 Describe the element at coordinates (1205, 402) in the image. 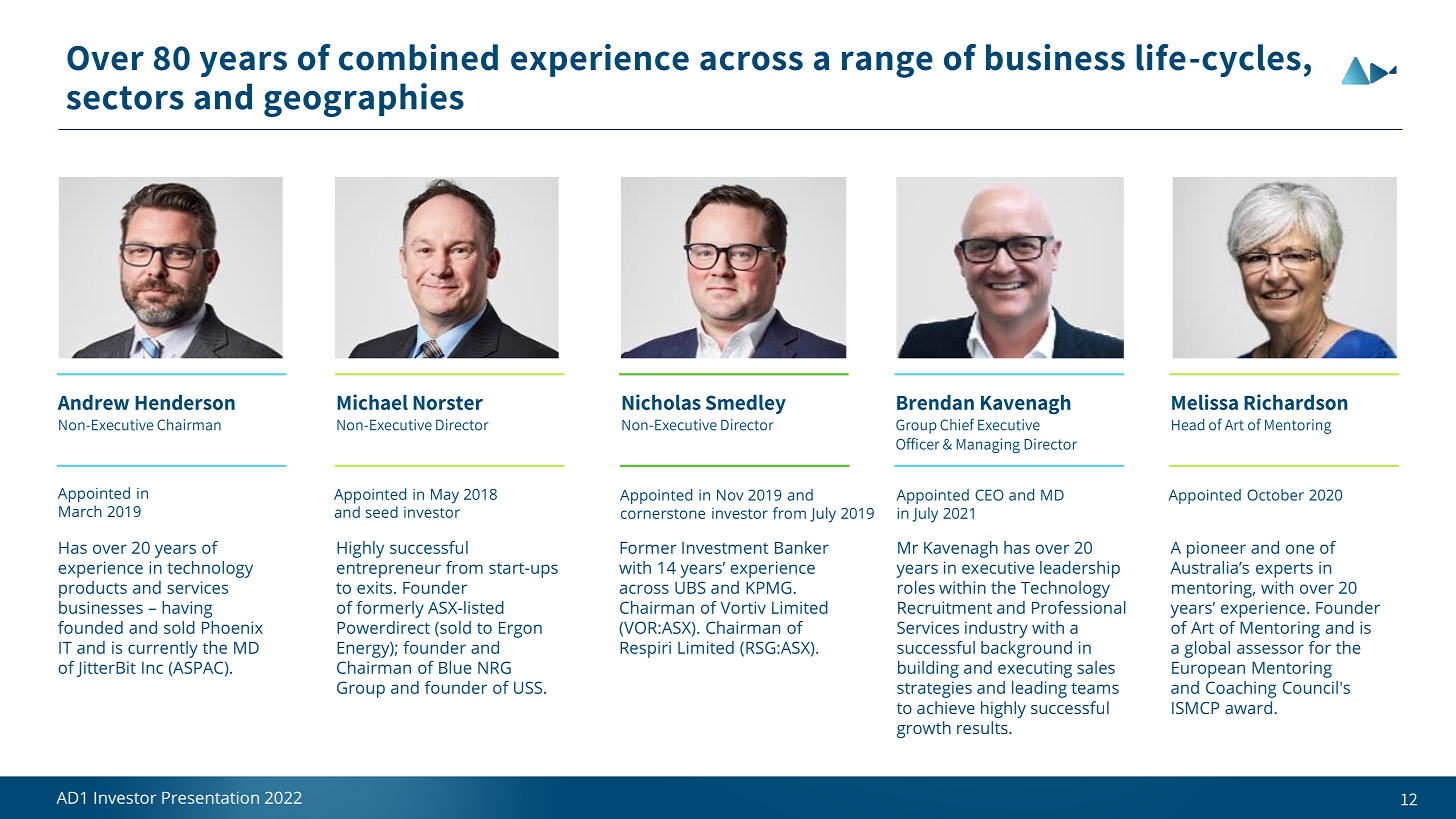

I see `Melissa` at that location.
